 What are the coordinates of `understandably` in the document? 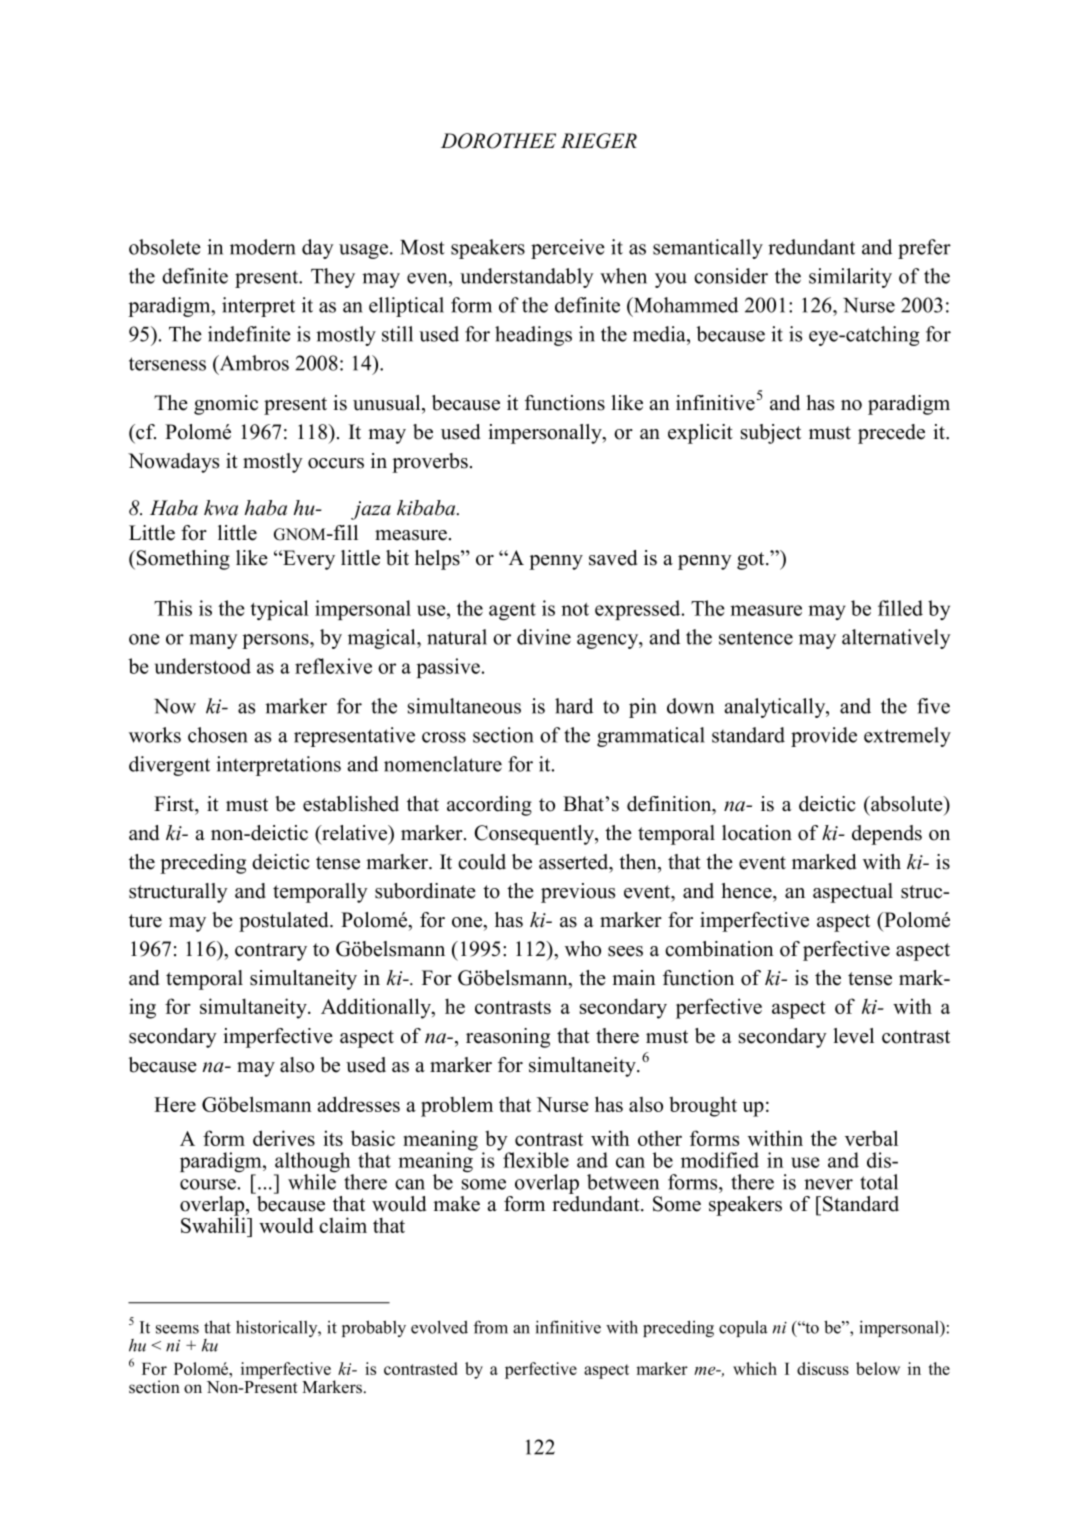 It's located at (527, 278).
